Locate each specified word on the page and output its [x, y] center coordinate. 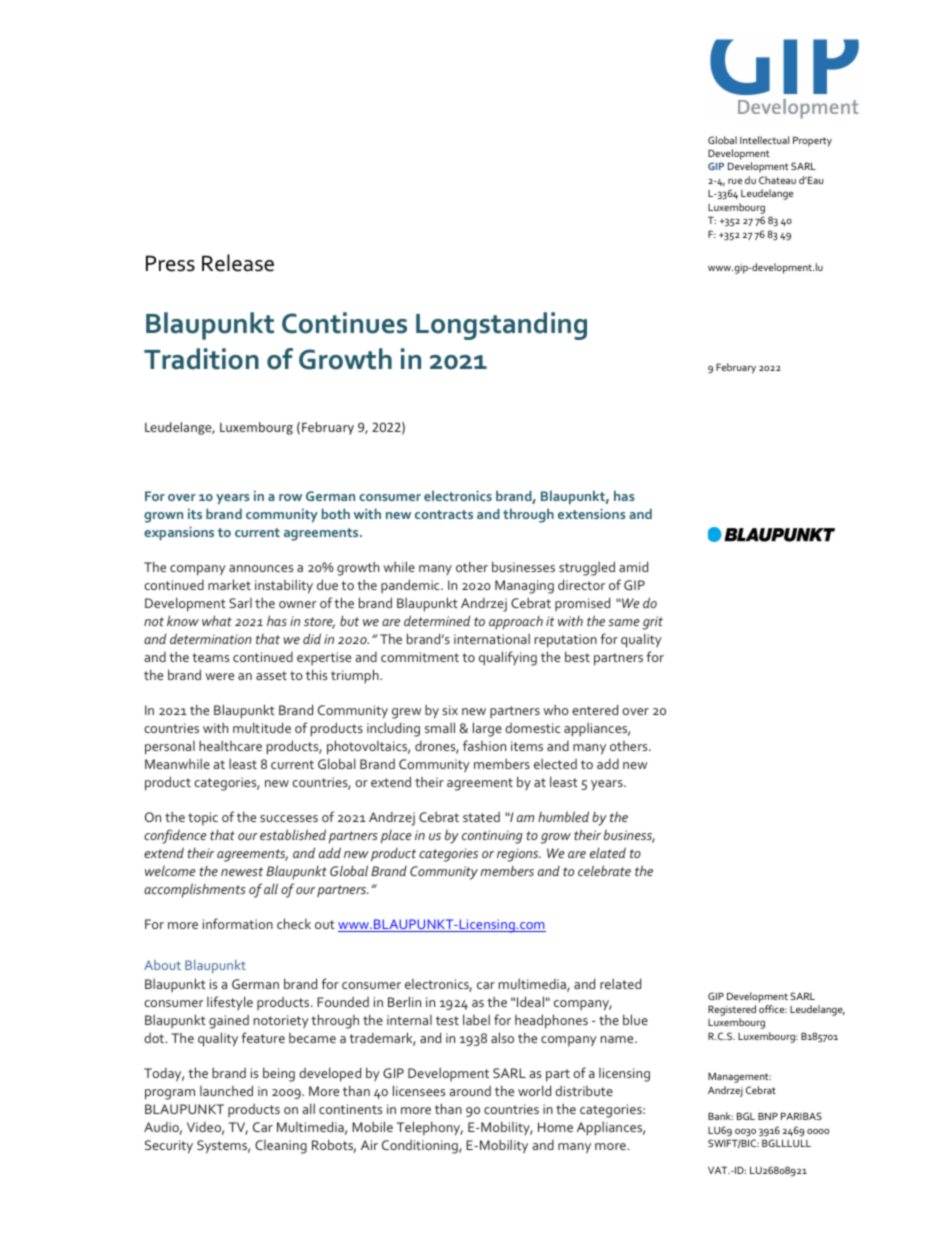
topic [203, 818]
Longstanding [501, 326]
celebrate [604, 870]
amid [633, 566]
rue [735, 181]
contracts [444, 514]
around [470, 1091]
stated [481, 817]
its [195, 513]
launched [226, 1090]
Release [238, 263]
